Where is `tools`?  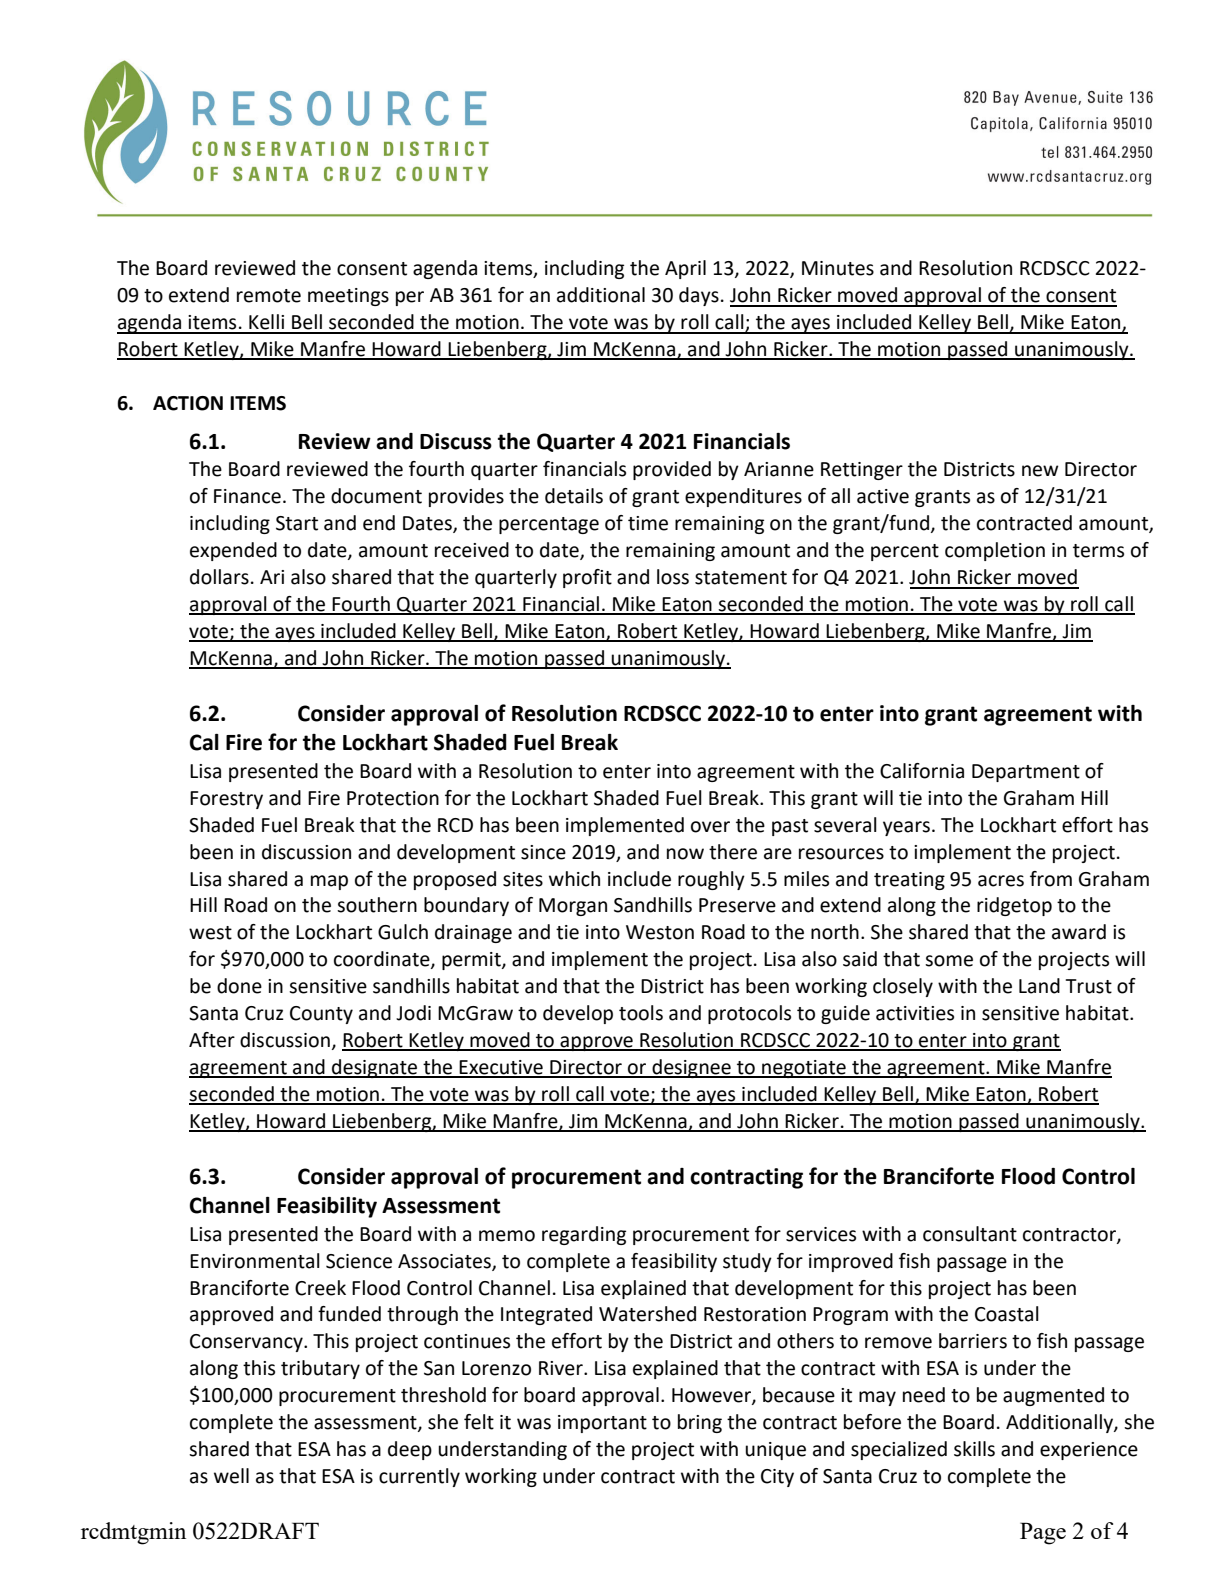
tools is located at coordinates (641, 1013).
